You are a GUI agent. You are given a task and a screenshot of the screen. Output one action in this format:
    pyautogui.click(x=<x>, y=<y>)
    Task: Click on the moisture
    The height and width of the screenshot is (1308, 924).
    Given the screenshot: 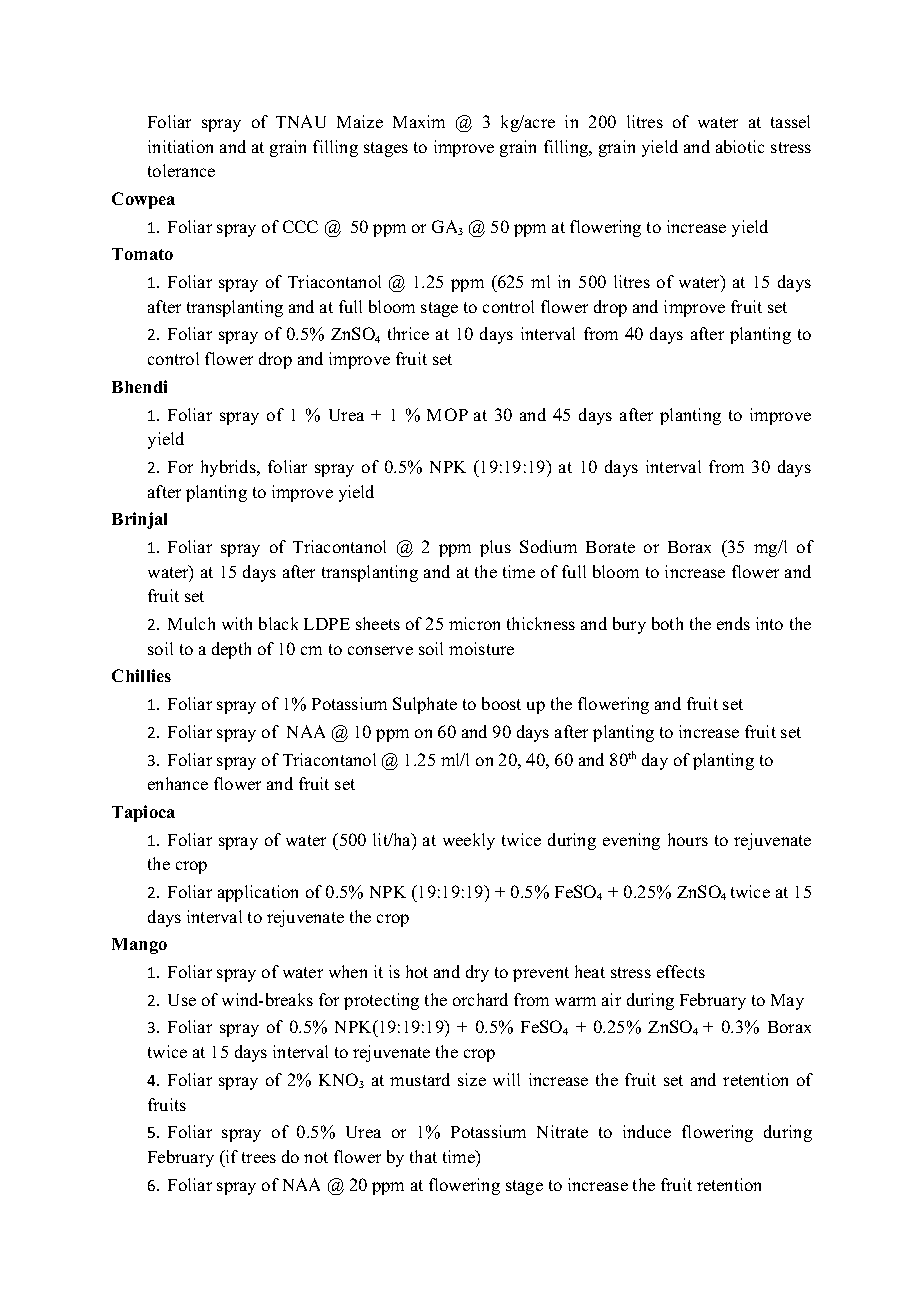 What is the action you would take?
    pyautogui.click(x=481, y=648)
